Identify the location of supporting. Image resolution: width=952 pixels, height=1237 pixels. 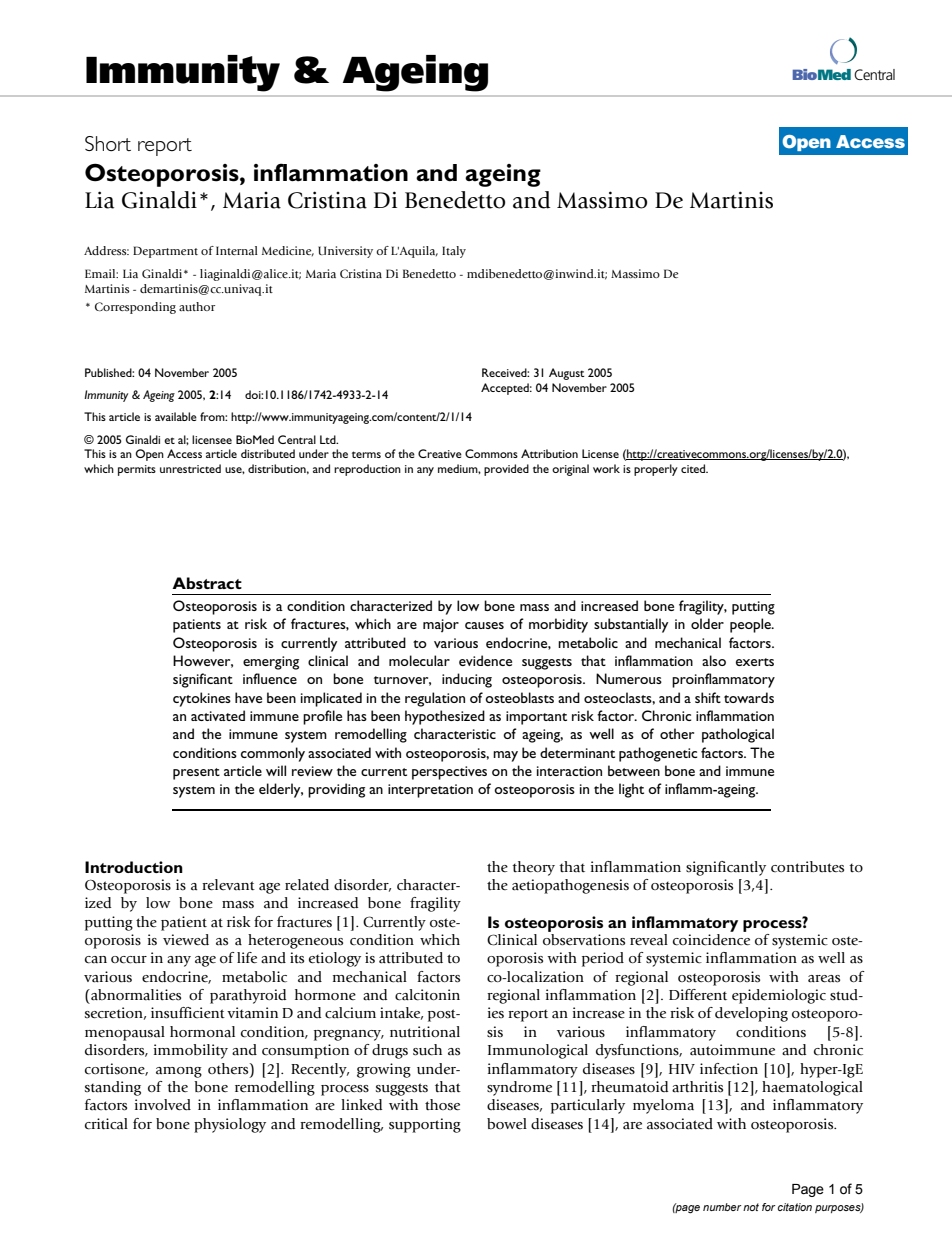
(425, 1125).
